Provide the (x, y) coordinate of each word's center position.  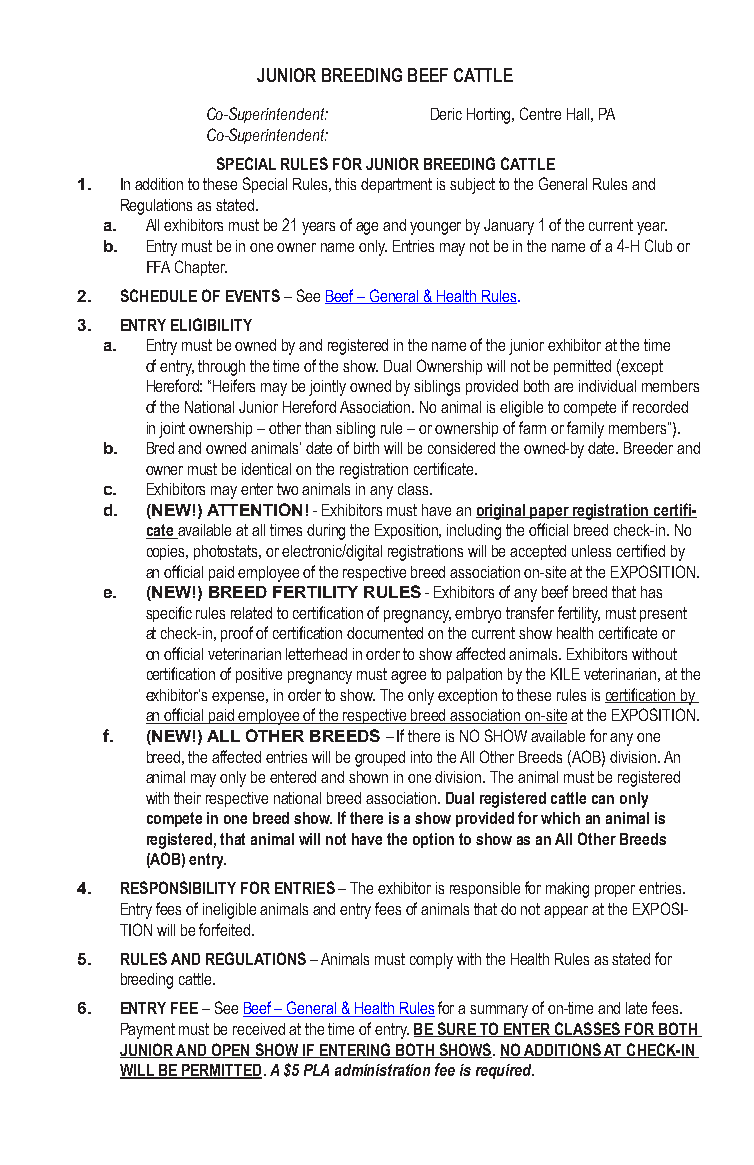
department (396, 185)
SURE (456, 1029)
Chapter (201, 268)
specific (169, 614)
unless (591, 551)
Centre (540, 113)
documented (385, 633)
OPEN (230, 1050)
